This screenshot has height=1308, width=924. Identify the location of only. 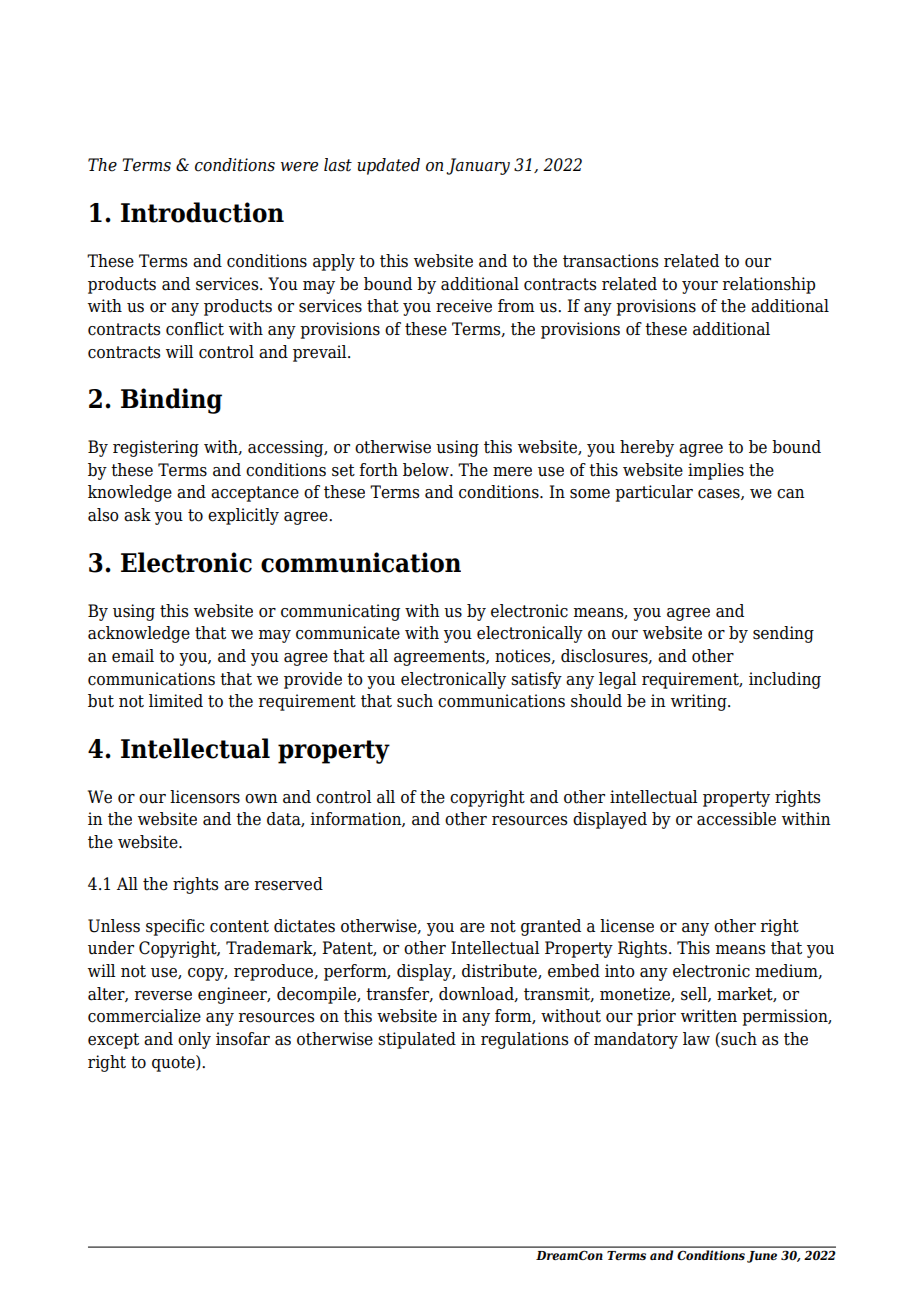
(194, 1040).
